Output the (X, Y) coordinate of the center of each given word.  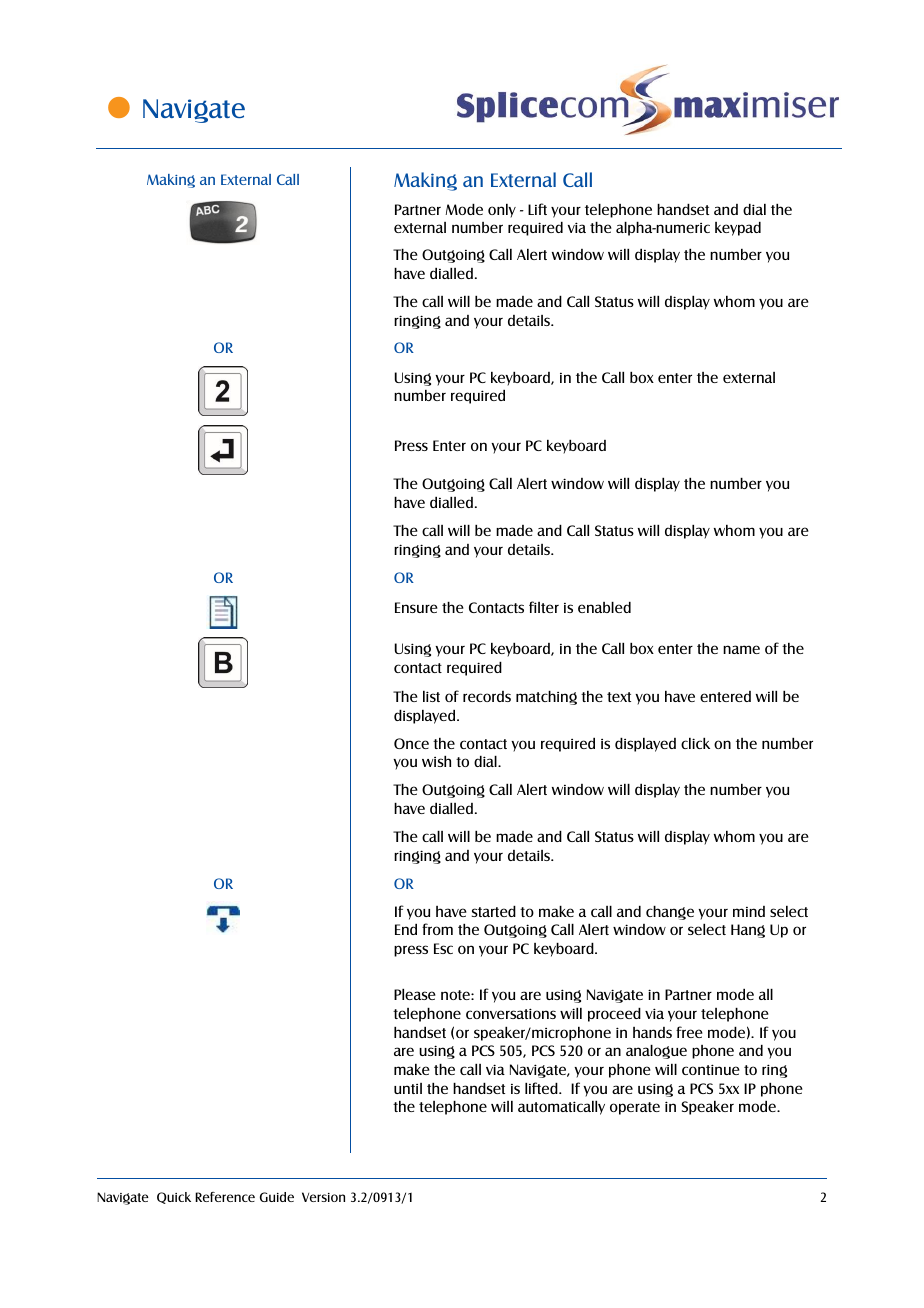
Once (411, 743)
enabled (604, 607)
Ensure (416, 607)
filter (544, 607)
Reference (225, 1197)
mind (749, 911)
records (487, 696)
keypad (738, 229)
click (695, 743)
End (406, 929)
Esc (443, 948)
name (741, 649)
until (408, 1088)
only (502, 211)
